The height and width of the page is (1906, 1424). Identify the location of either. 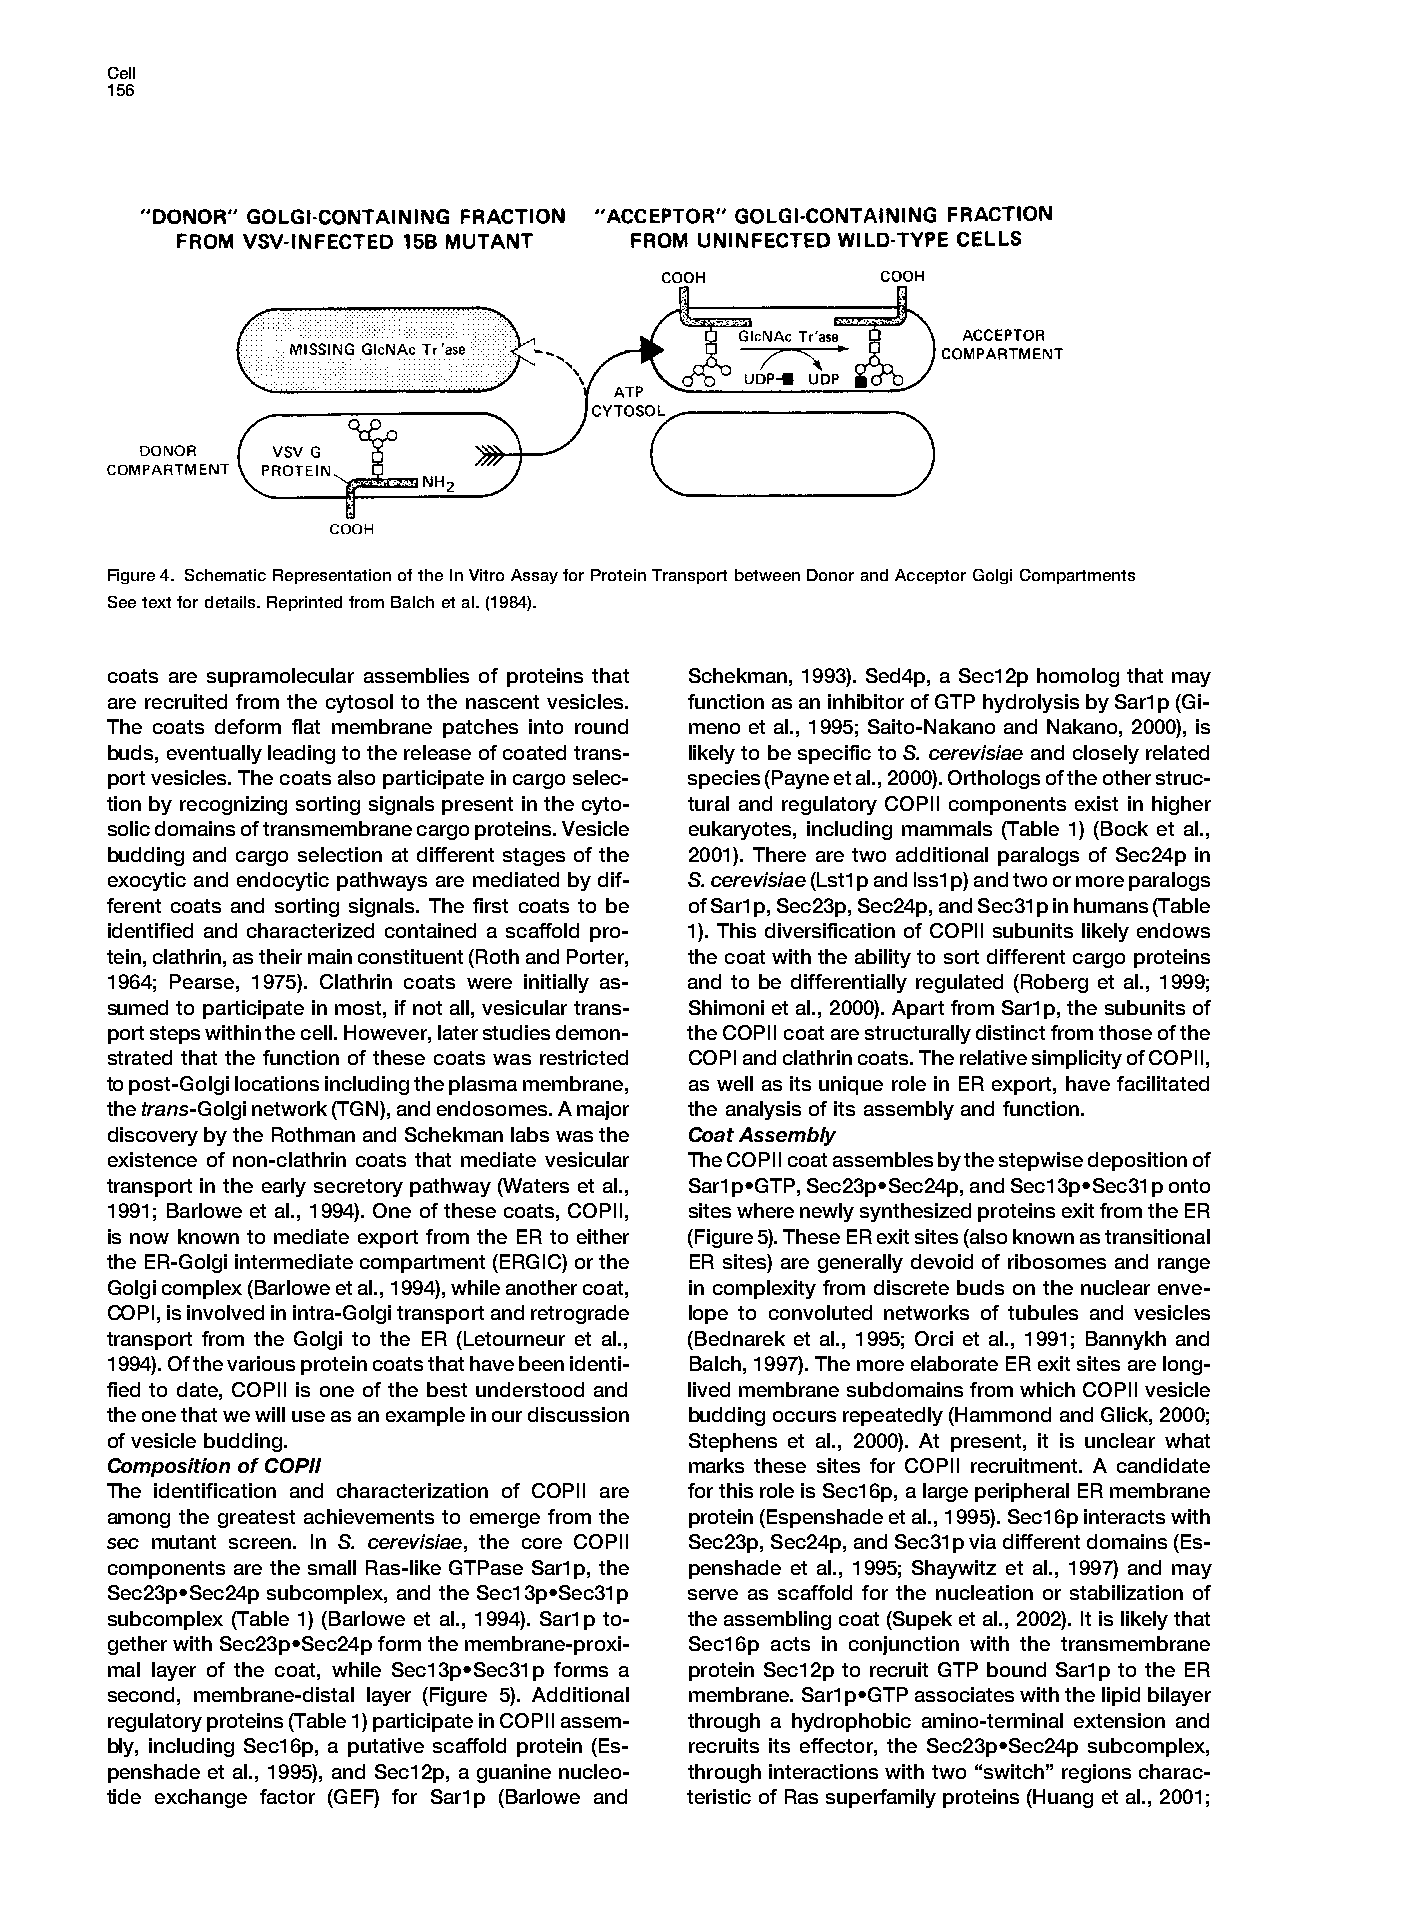
(603, 1236).
